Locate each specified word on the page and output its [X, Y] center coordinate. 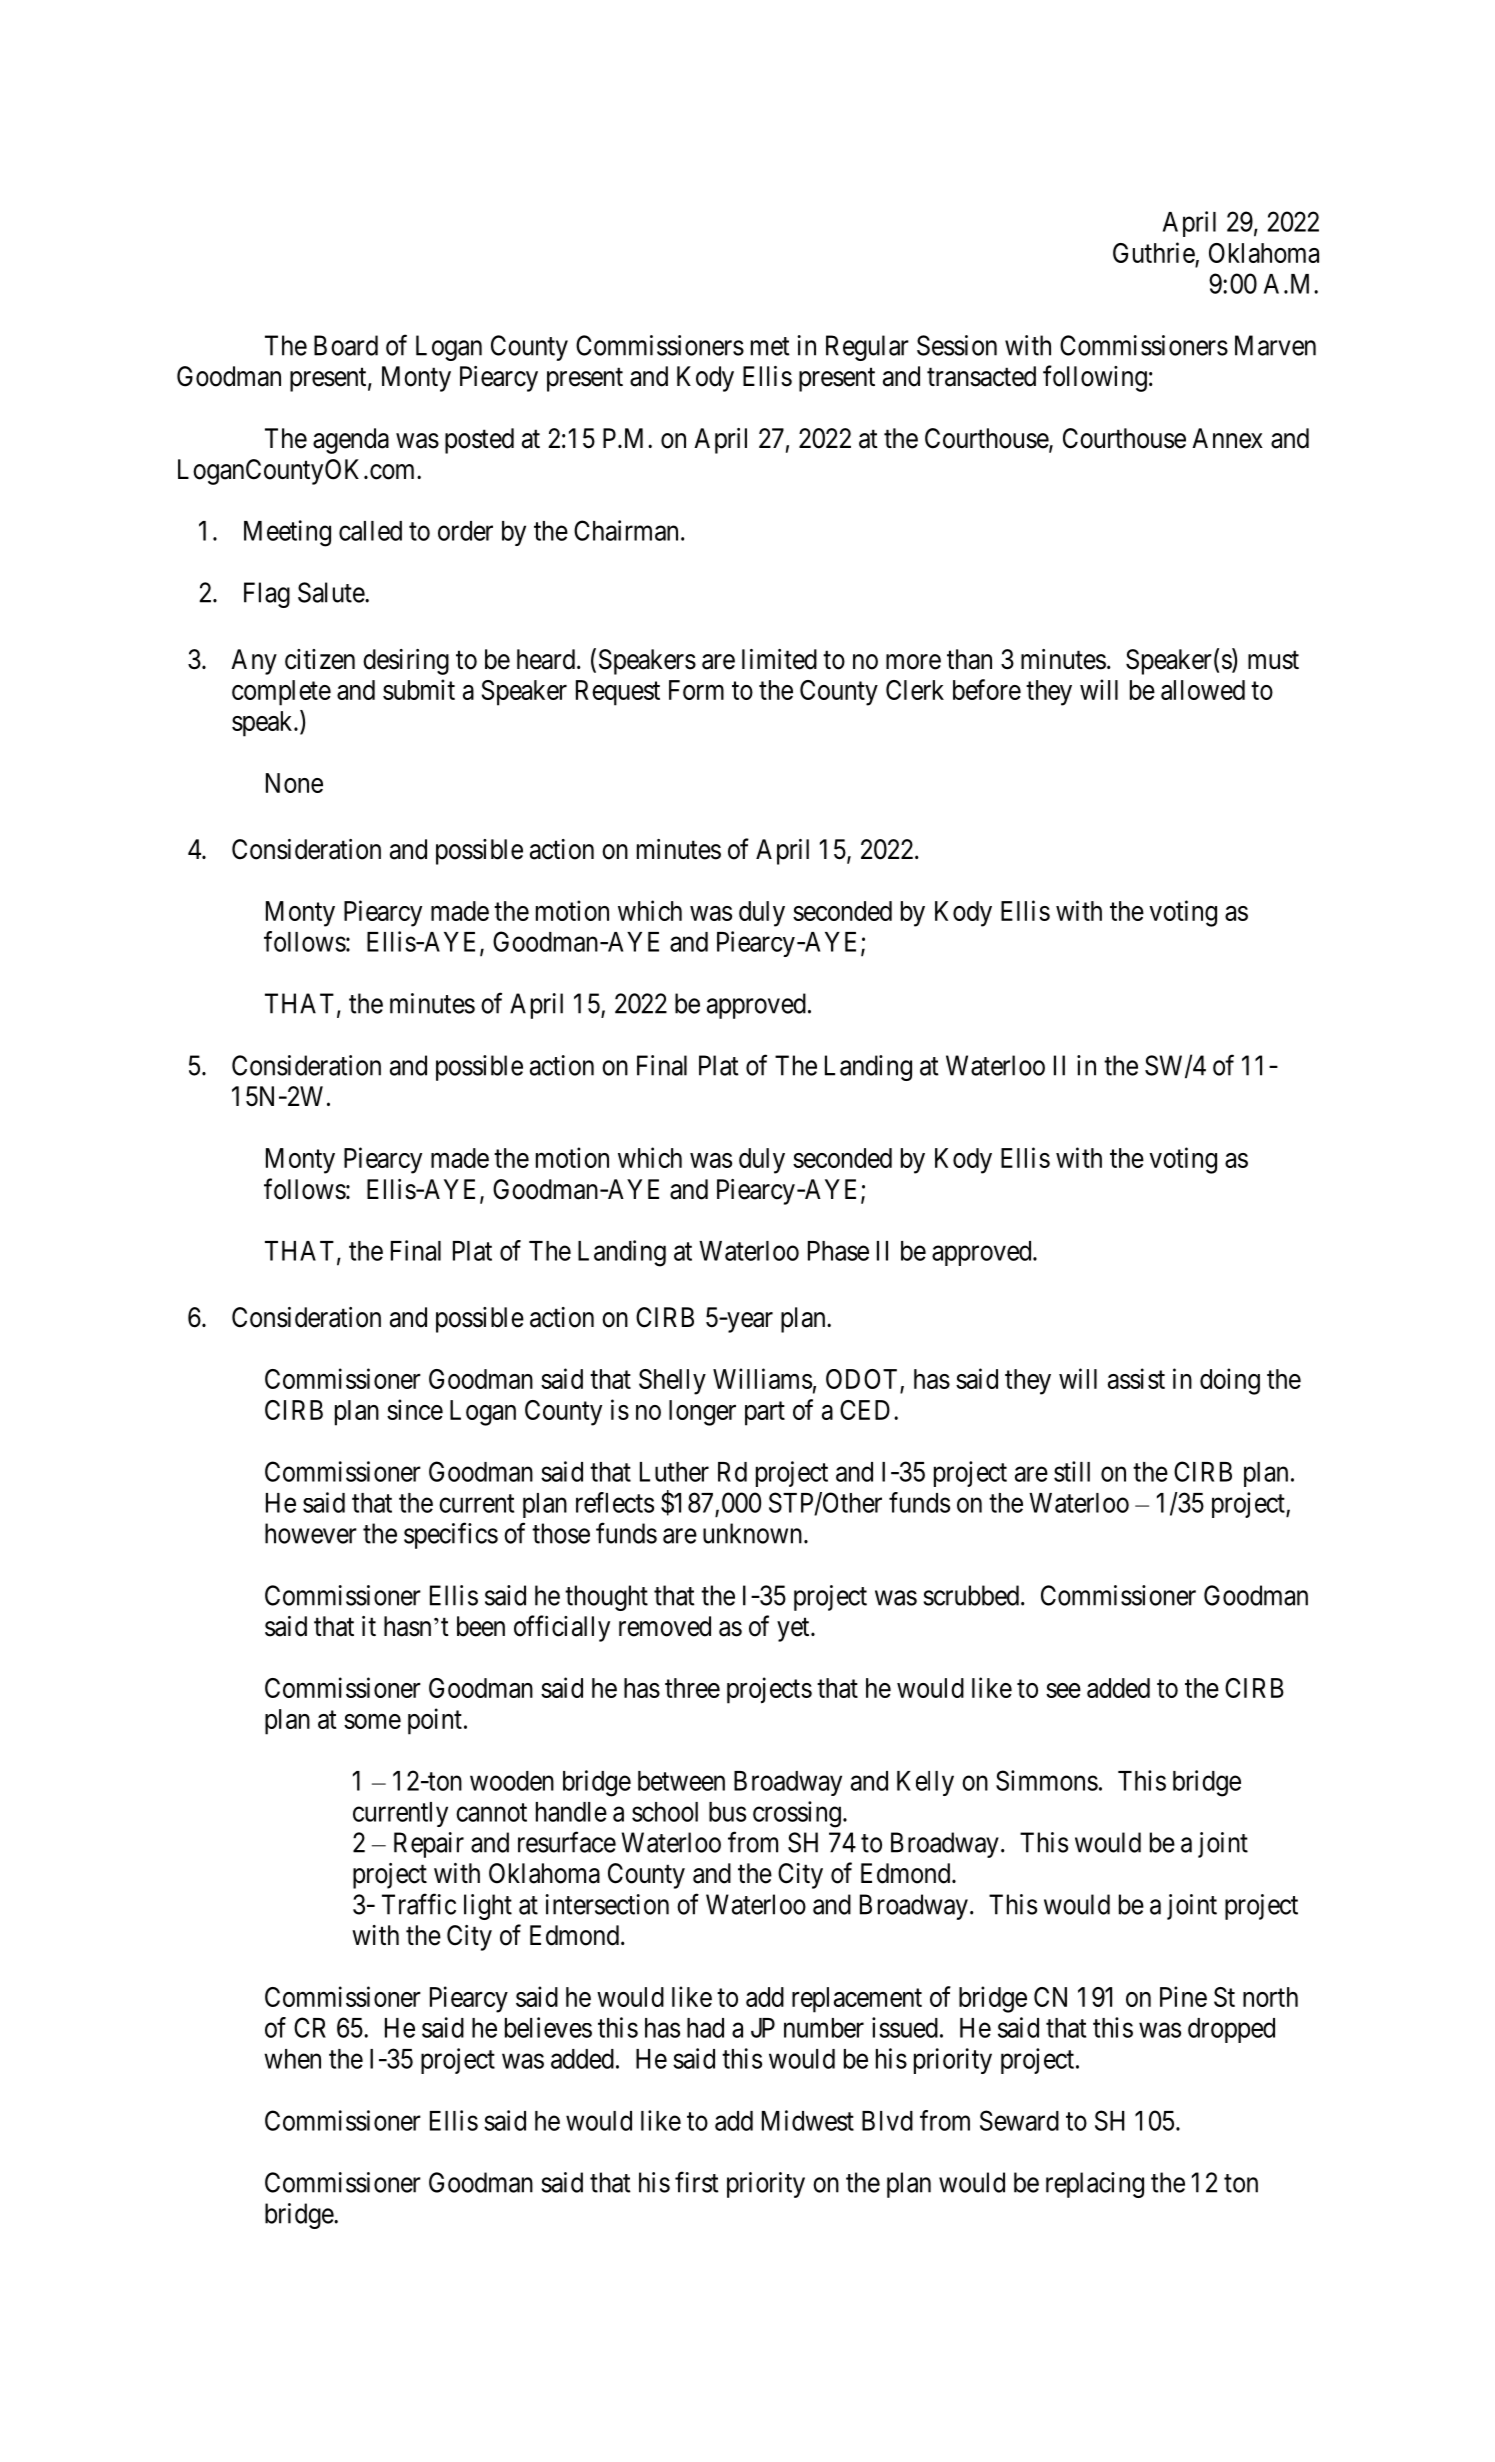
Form [696, 690]
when [292, 2059]
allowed [1203, 690]
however [311, 1533]
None [294, 783]
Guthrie [1154, 252]
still [1072, 1471]
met [770, 346]
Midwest [808, 2120]
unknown [752, 1533]
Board [346, 345]
